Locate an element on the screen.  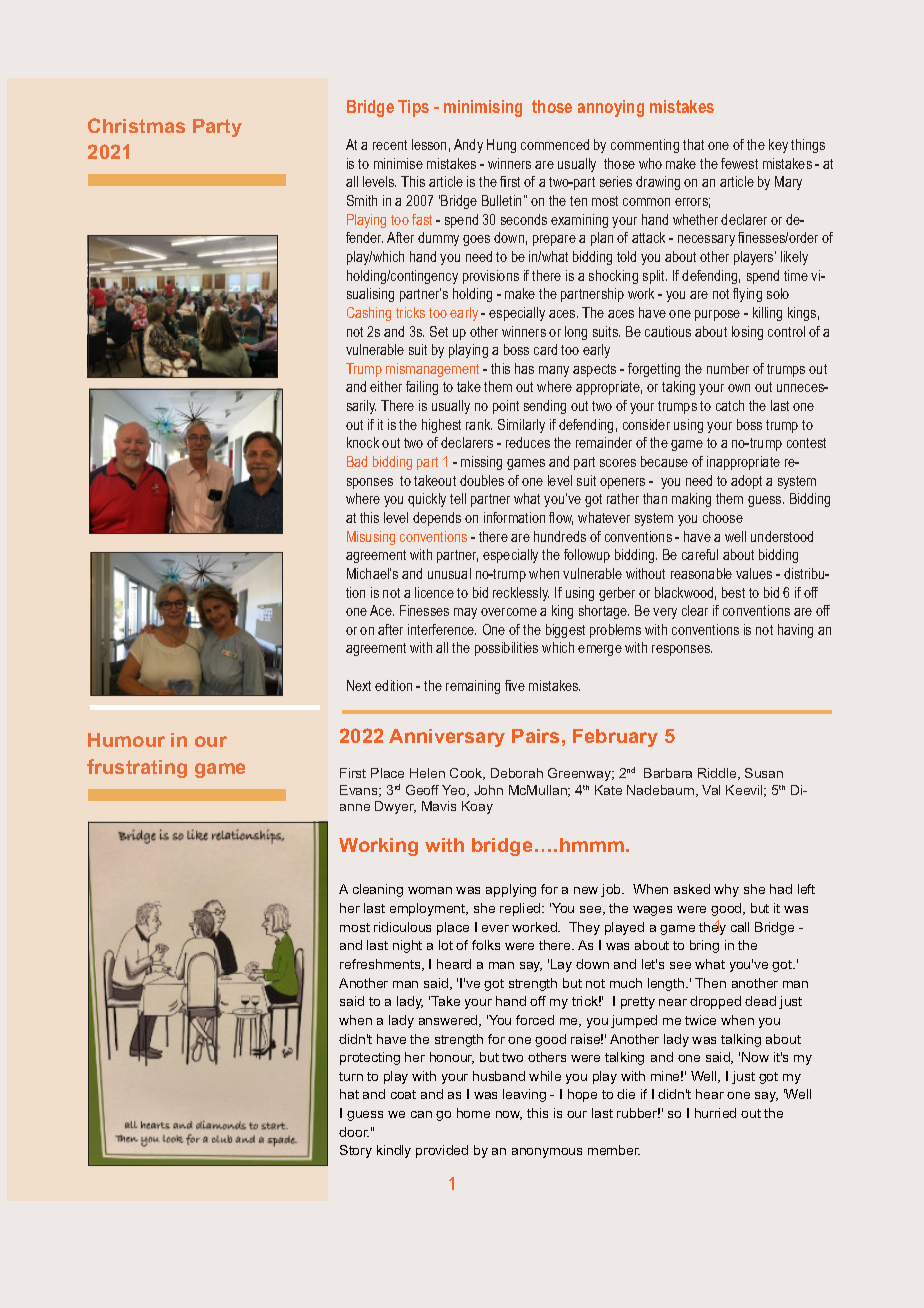
adopt is located at coordinates (746, 482).
